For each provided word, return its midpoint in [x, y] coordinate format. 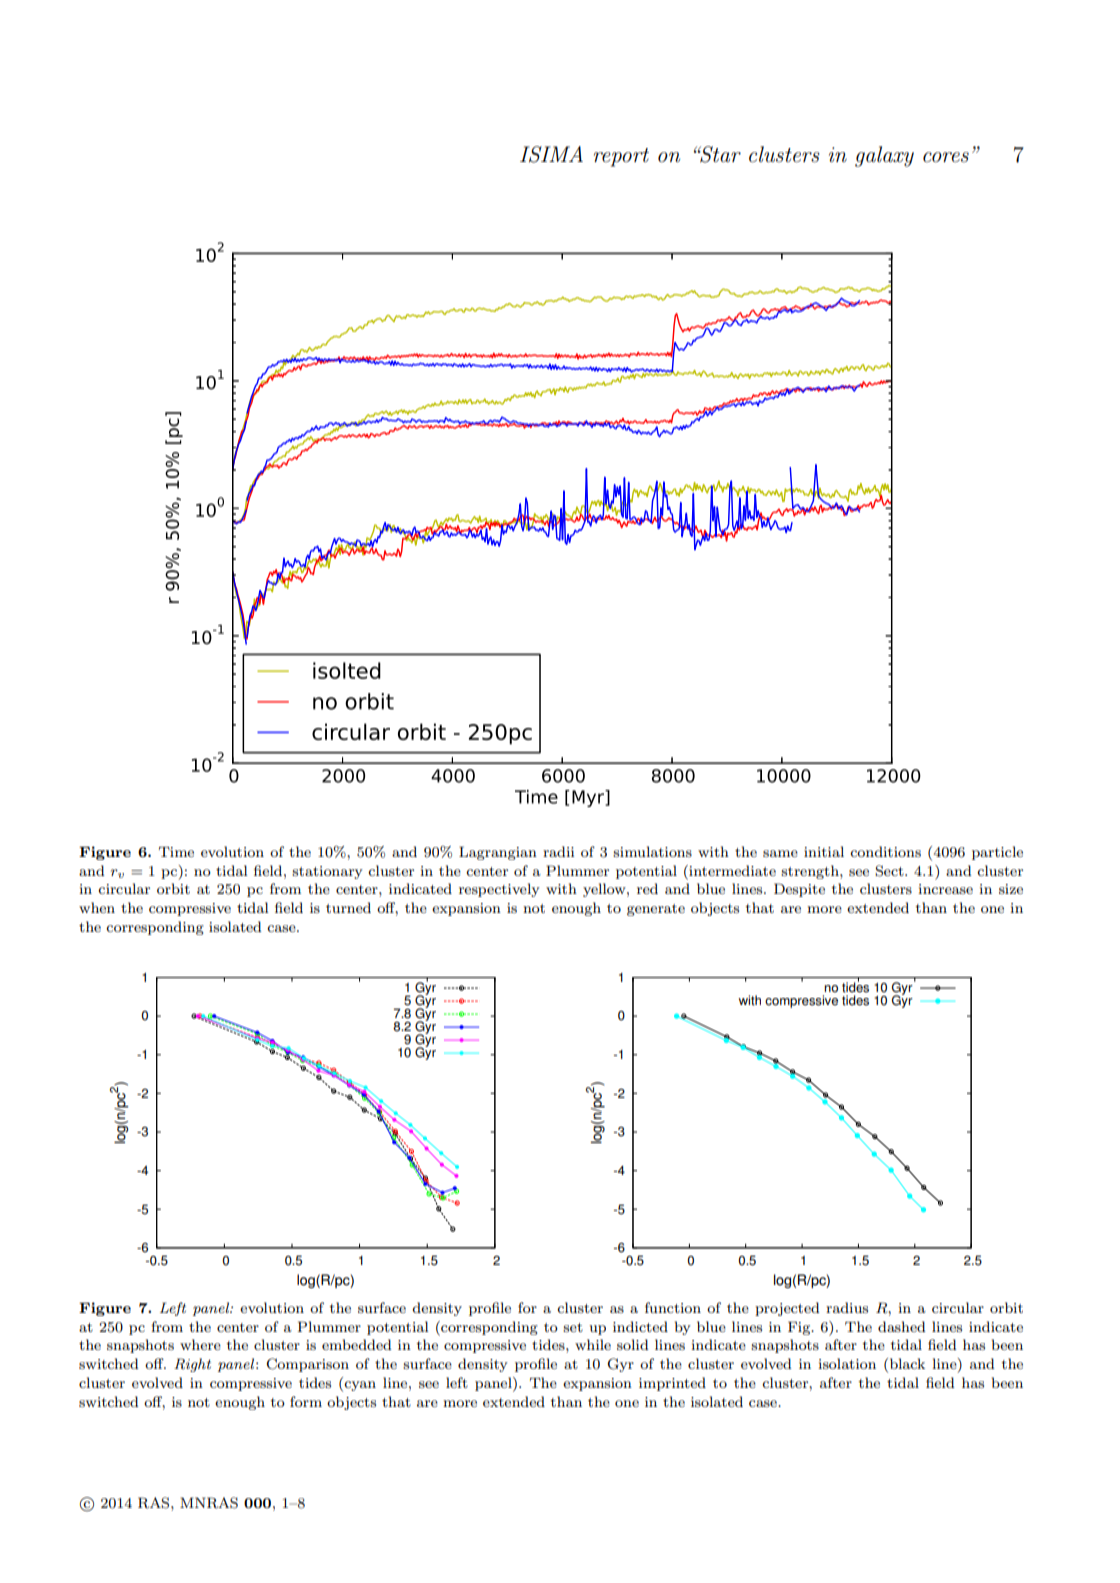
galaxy [884, 156]
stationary [327, 872]
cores [946, 157]
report [621, 157]
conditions [885, 851]
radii [558, 851]
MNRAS [209, 1503]
